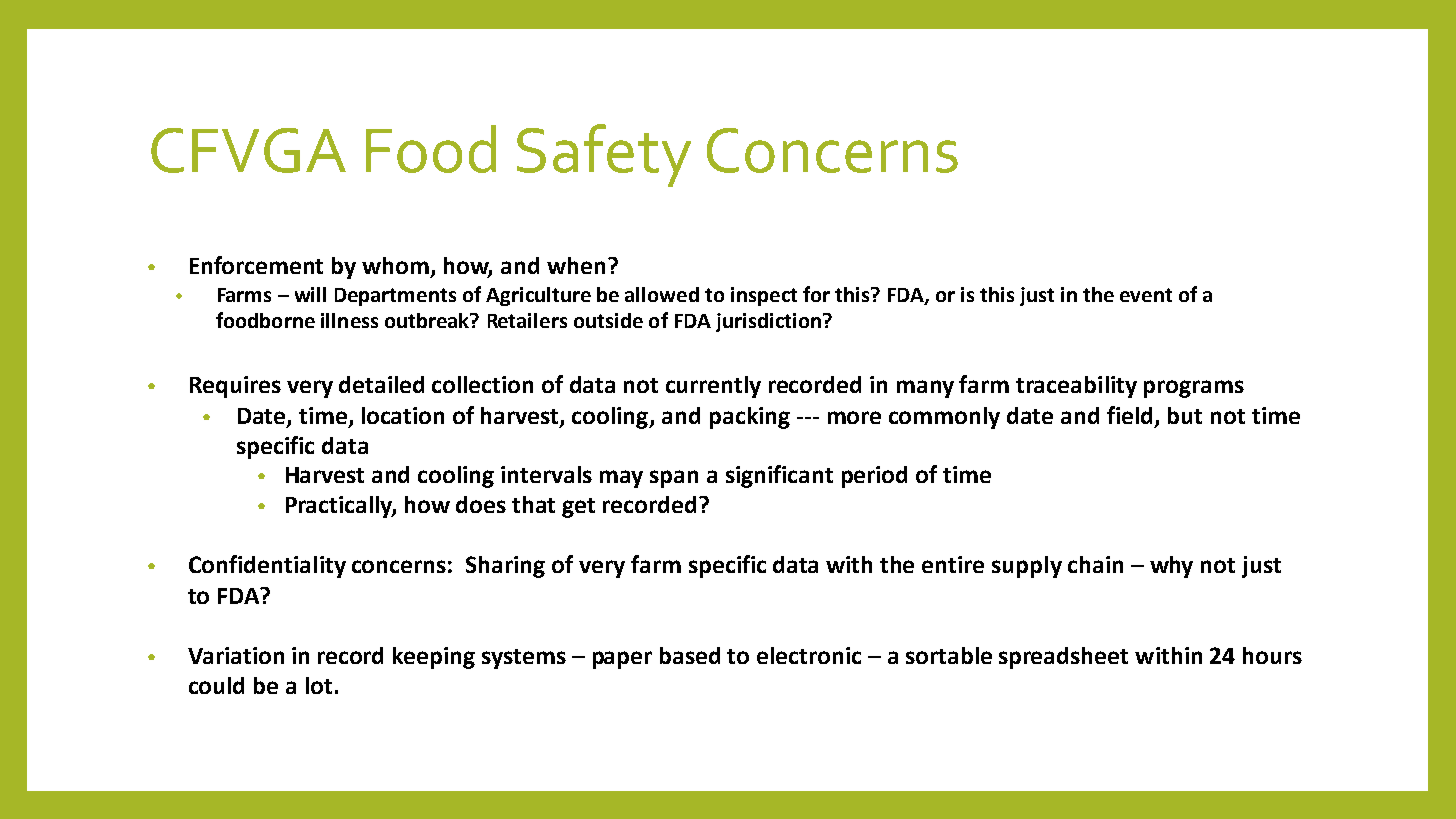 This screenshot has width=1456, height=819. What do you see at coordinates (1076, 387) in the screenshot?
I see `traceability` at bounding box center [1076, 387].
